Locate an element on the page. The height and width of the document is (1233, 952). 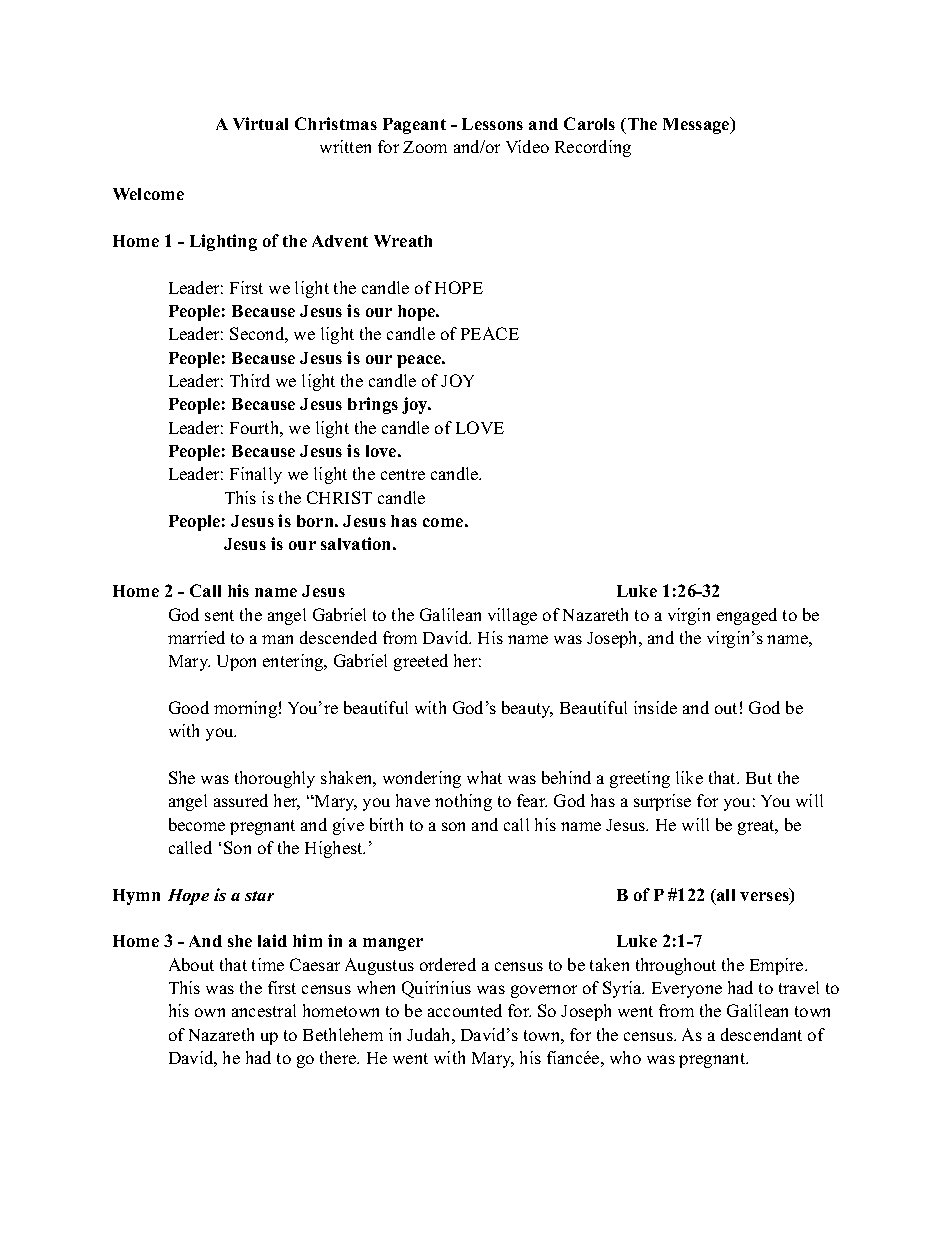
Third is located at coordinates (250, 380).
